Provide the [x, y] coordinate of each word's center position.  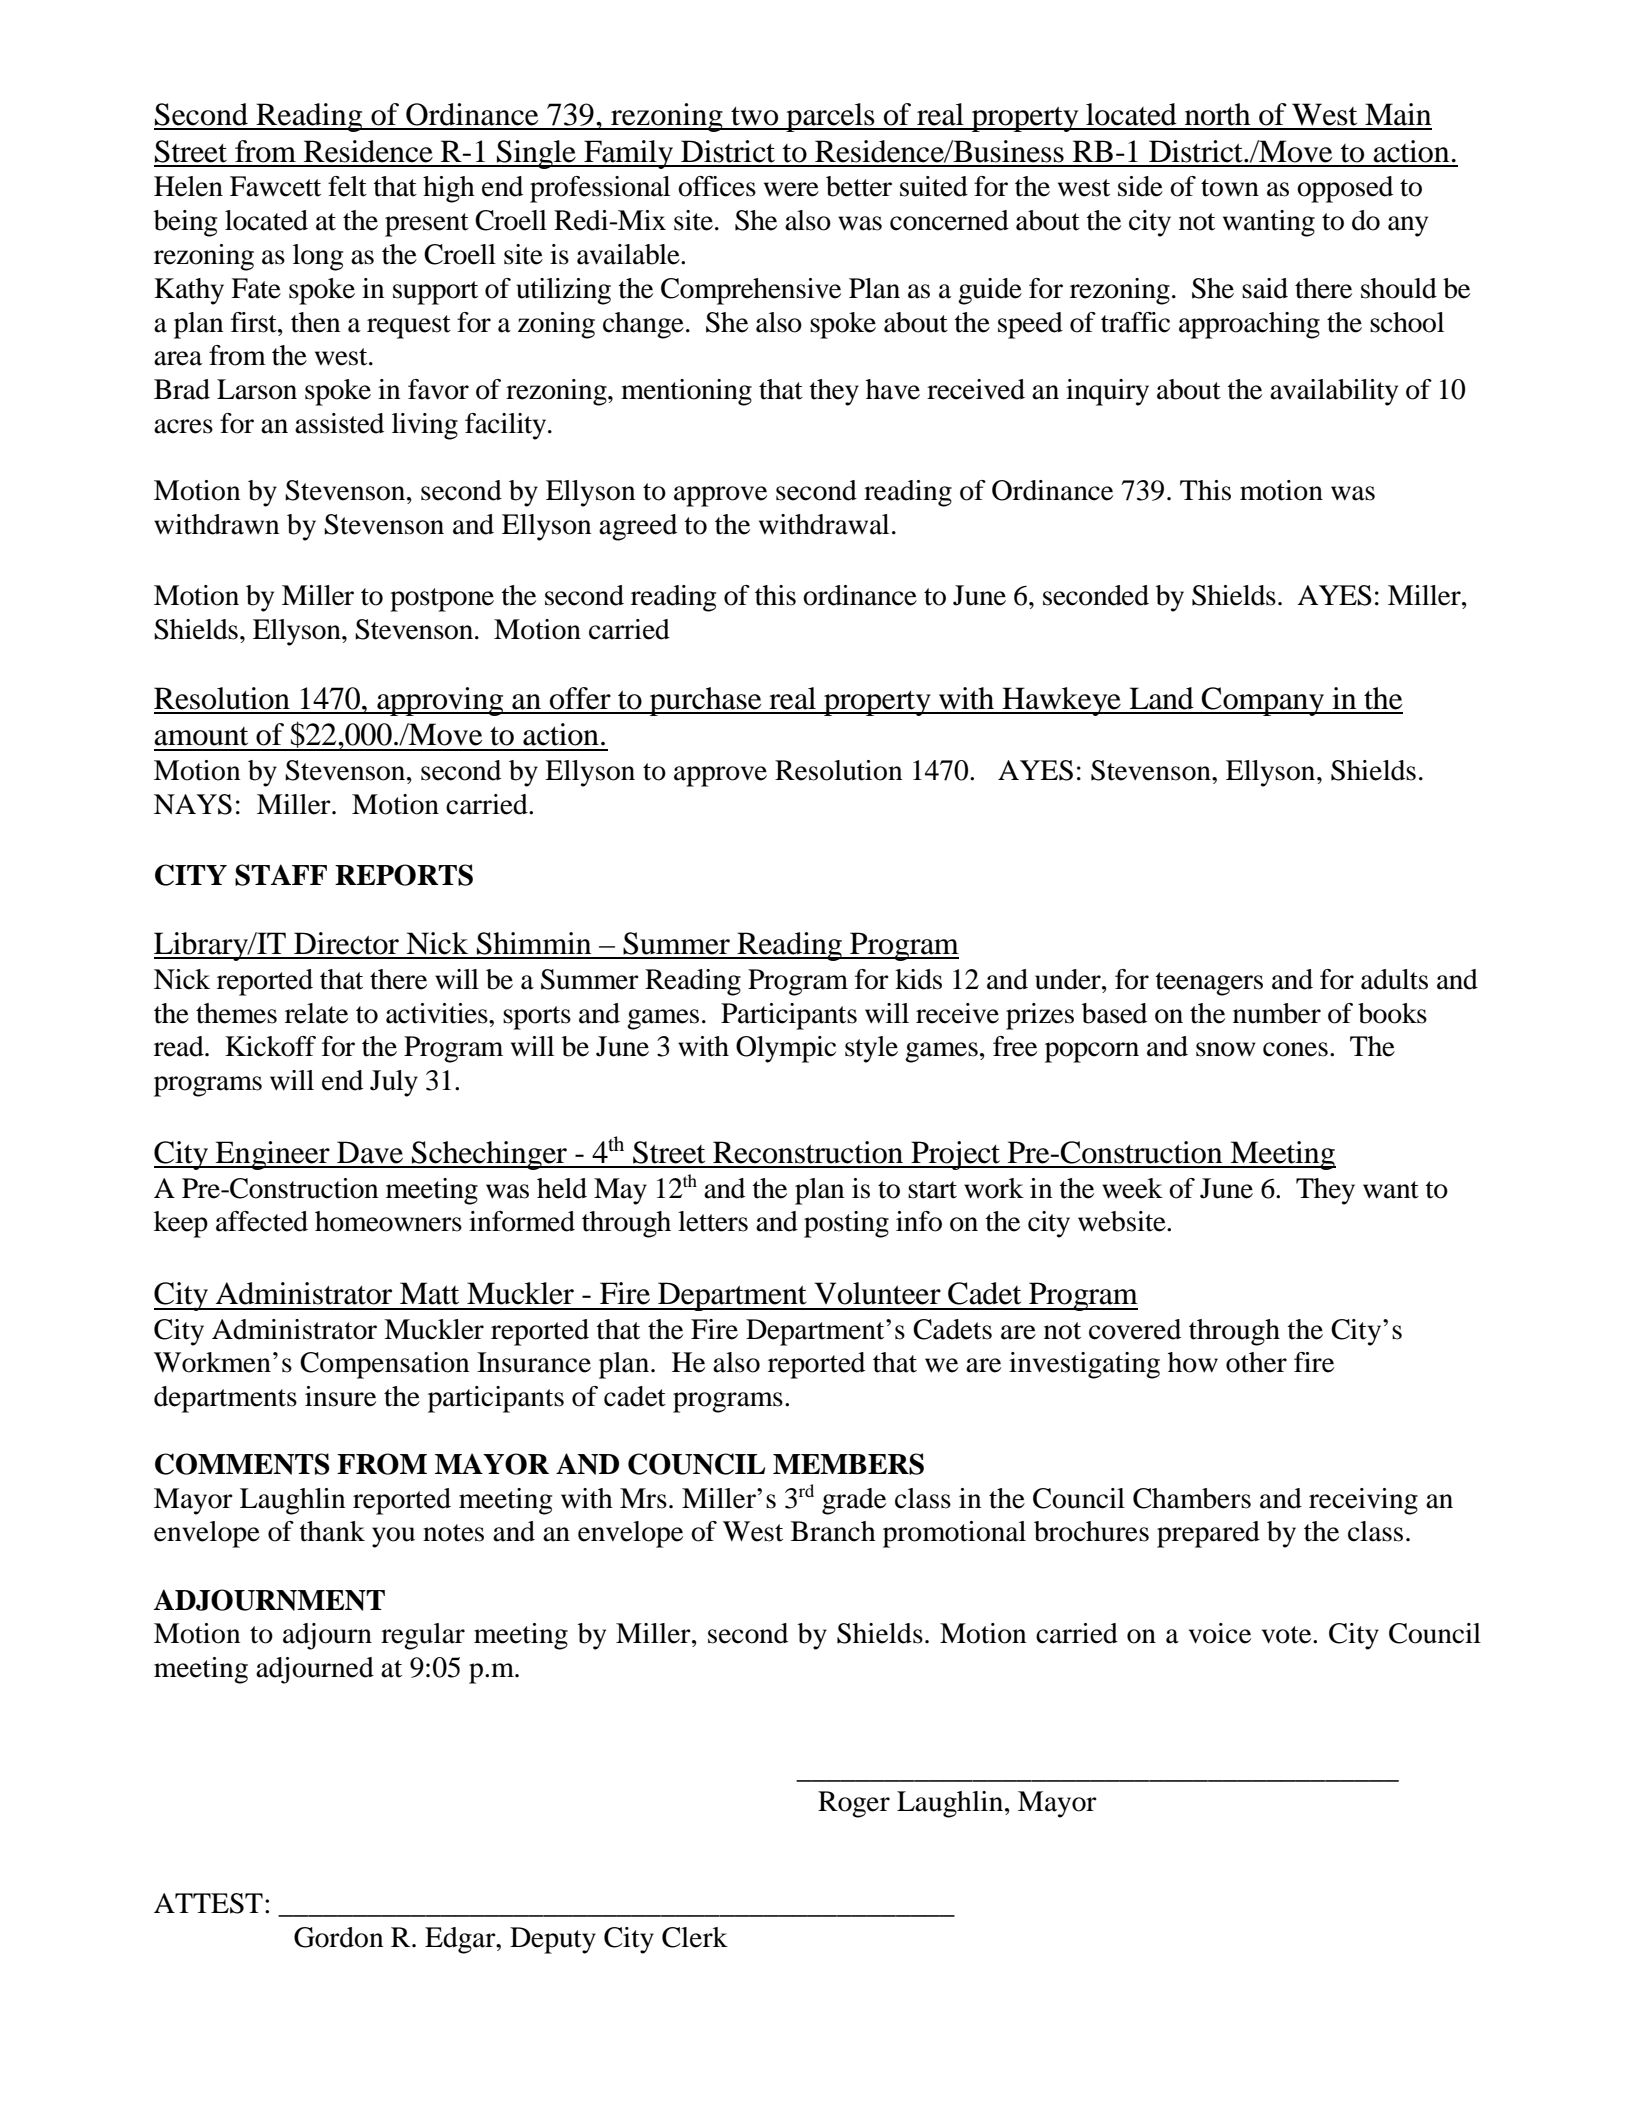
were [791, 189]
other [1256, 1362]
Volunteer [877, 1293]
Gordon [338, 1937]
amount [201, 736]
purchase [706, 701]
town [1230, 188]
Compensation [384, 1365]
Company [1263, 701]
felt [347, 186]
